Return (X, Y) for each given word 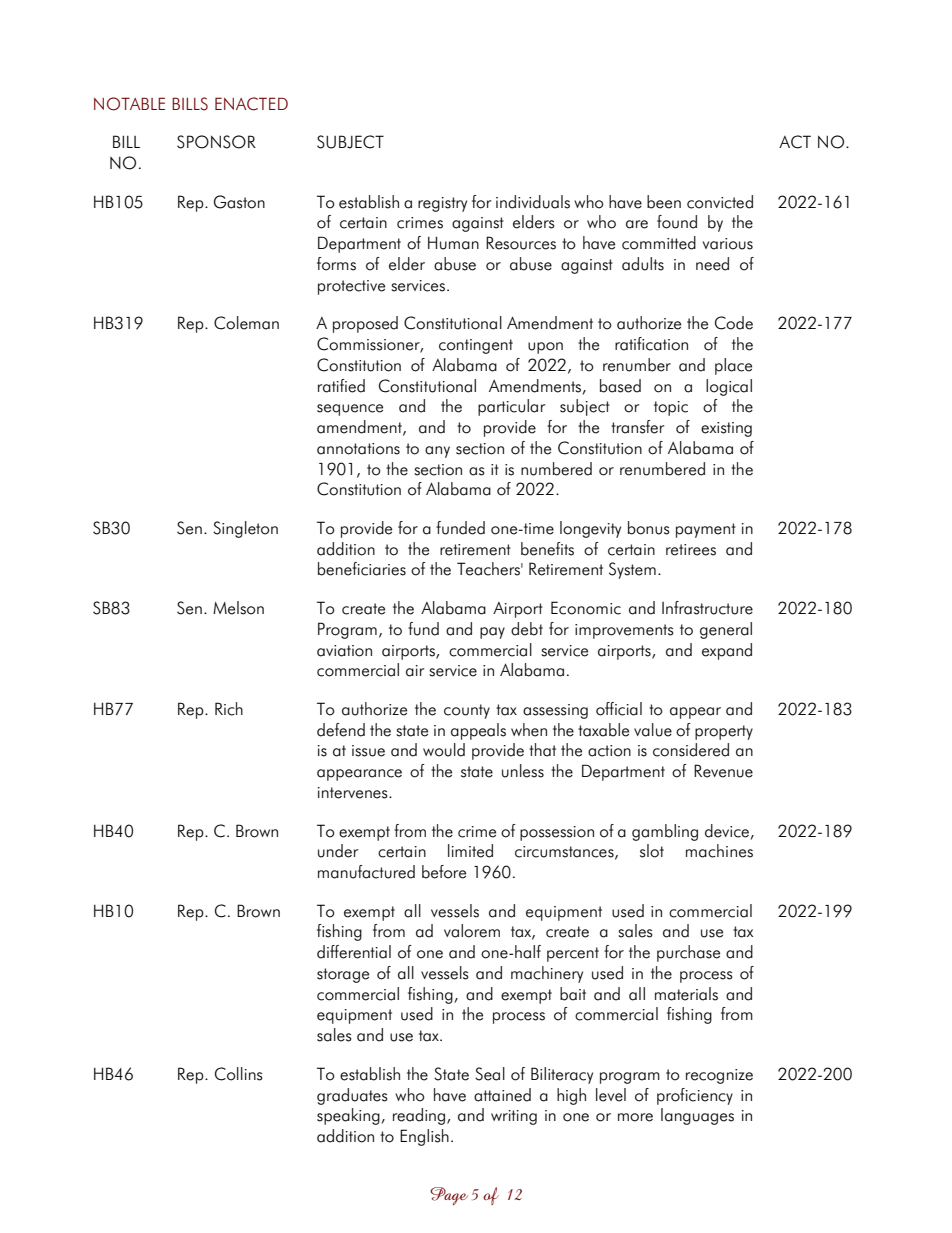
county (467, 711)
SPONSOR (216, 142)
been (664, 202)
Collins (239, 1074)
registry (442, 204)
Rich (229, 709)
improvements (624, 631)
